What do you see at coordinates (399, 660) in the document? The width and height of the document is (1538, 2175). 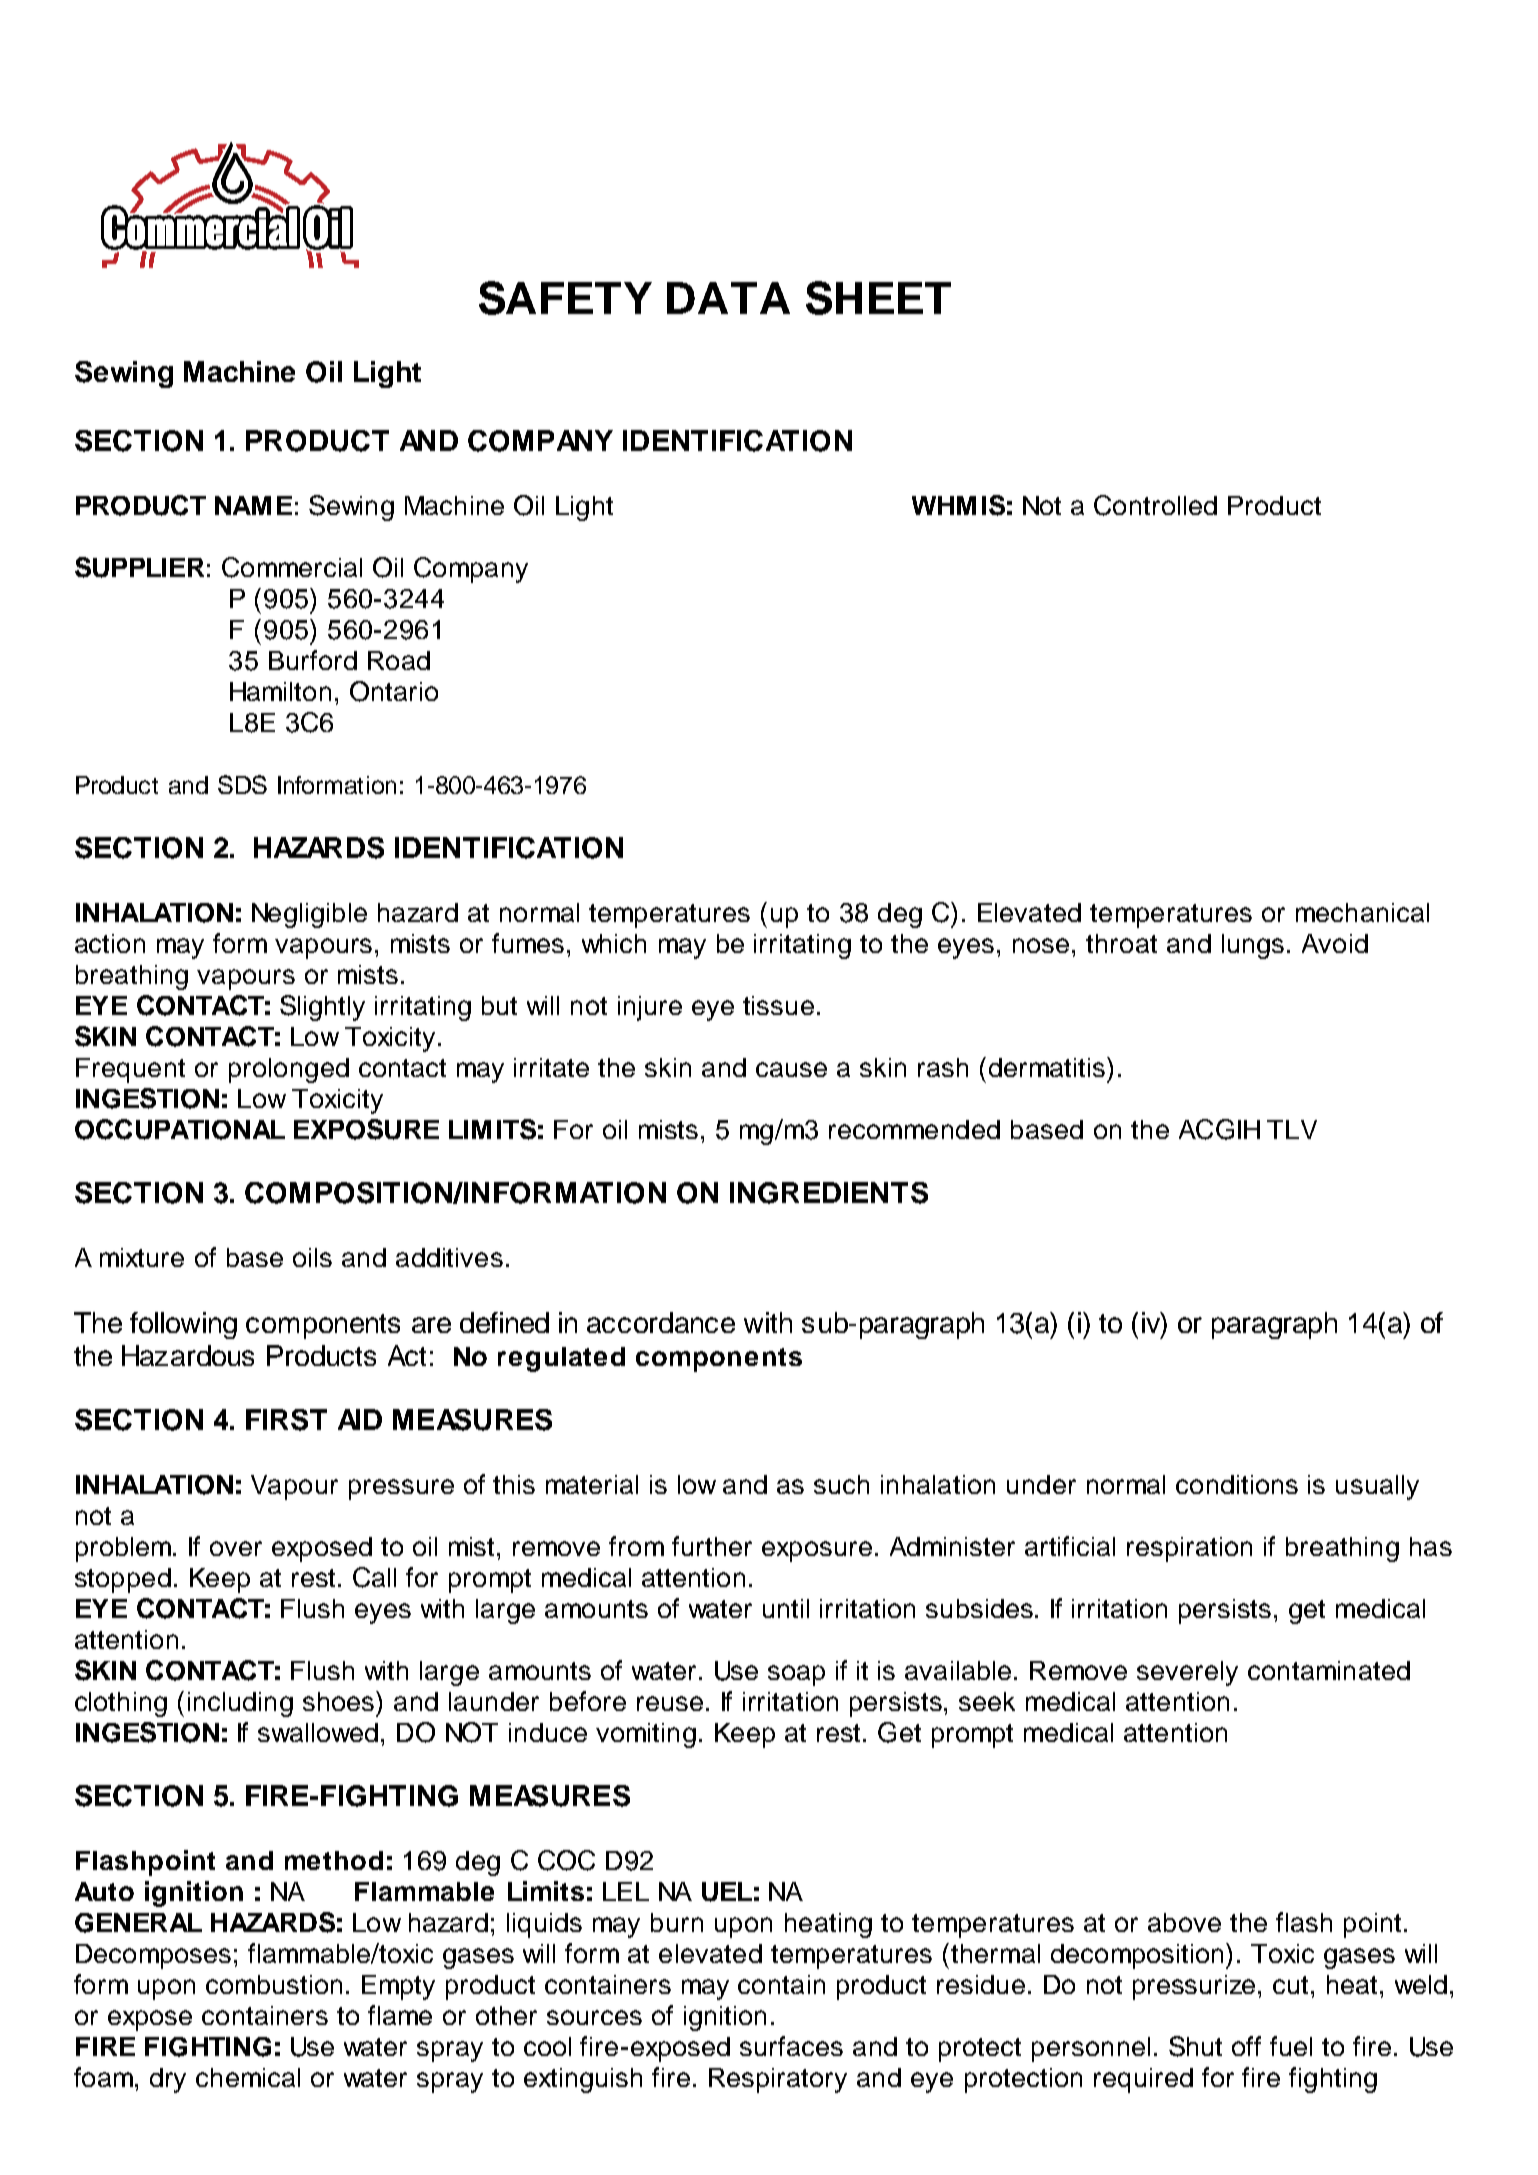 I see `Road` at bounding box center [399, 660].
